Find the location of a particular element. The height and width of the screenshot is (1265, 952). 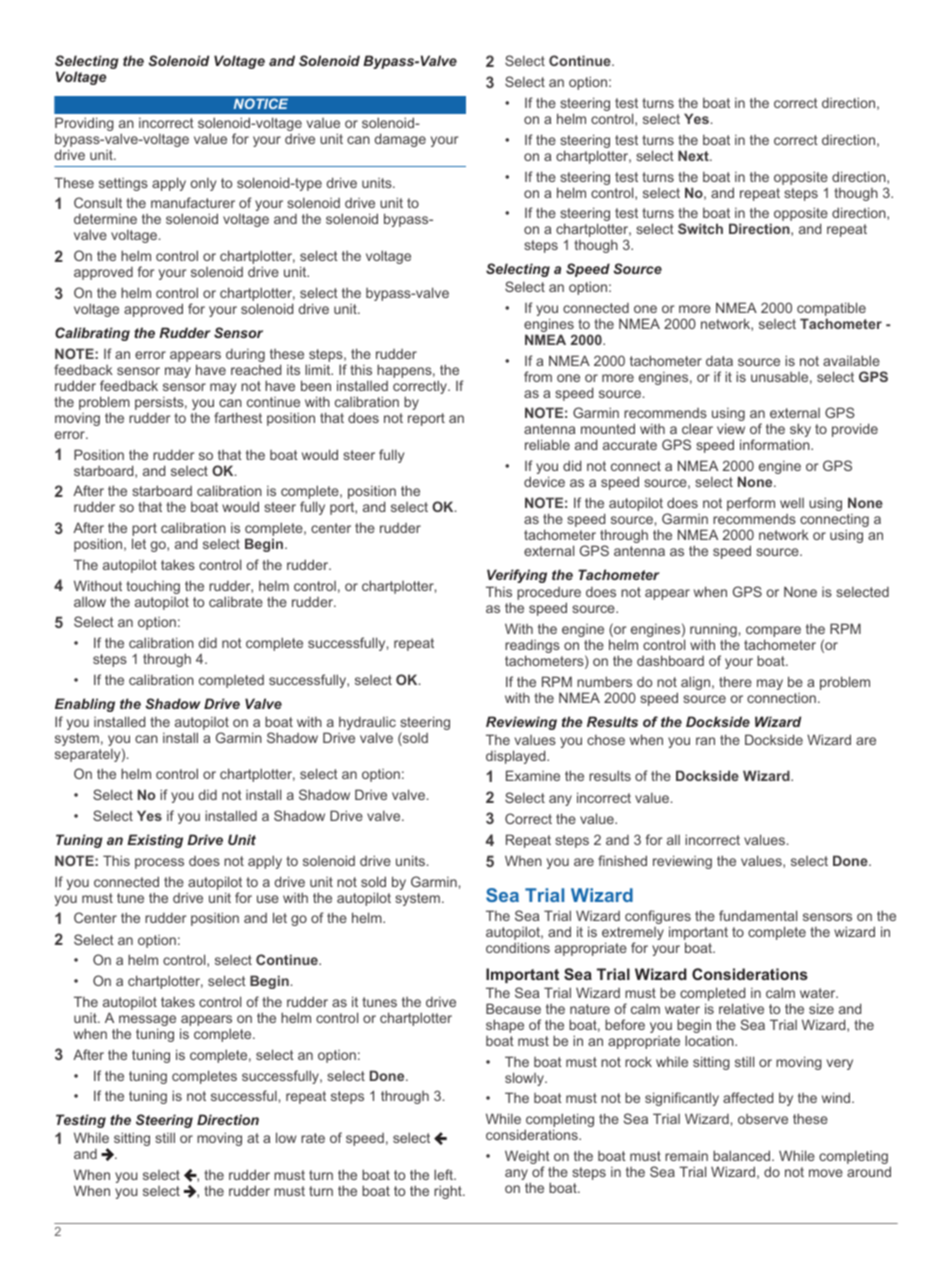

only is located at coordinates (203, 184).
